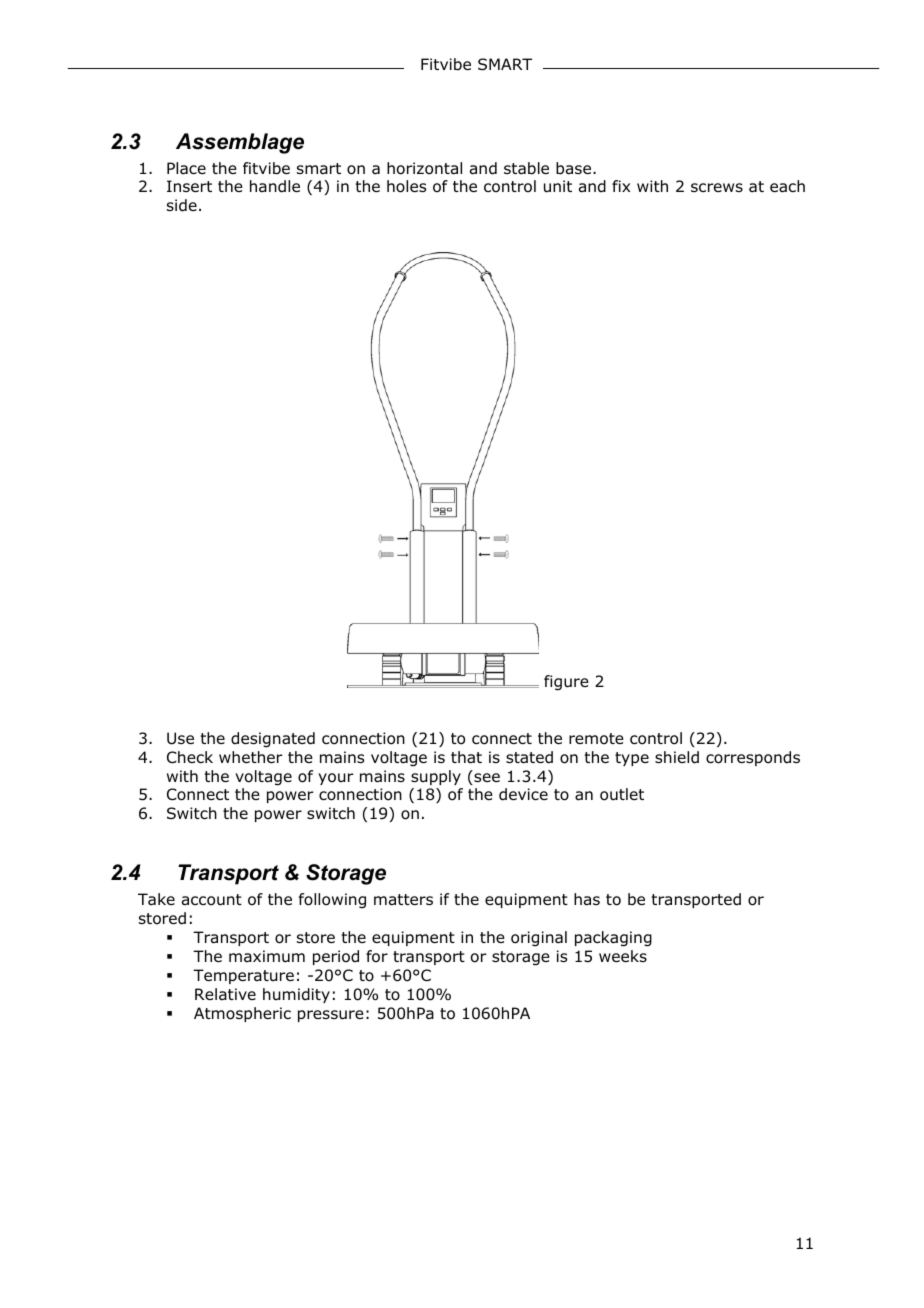  Describe the element at coordinates (596, 739) in the screenshot. I see `remote` at that location.
